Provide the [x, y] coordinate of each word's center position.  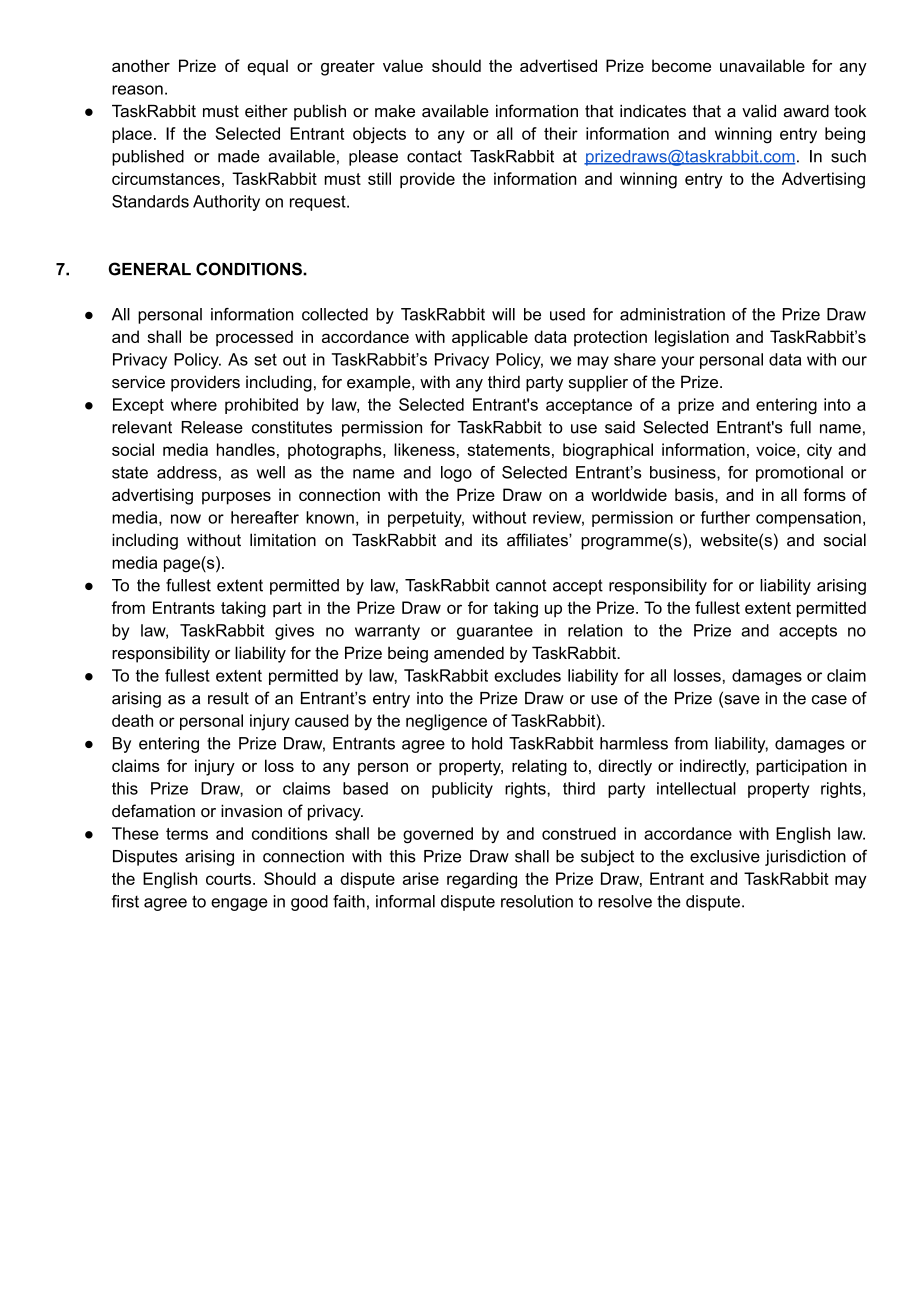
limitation [283, 540]
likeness [424, 449]
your [677, 362]
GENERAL [150, 269]
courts [230, 879]
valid [759, 111]
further [725, 517]
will [503, 314]
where [194, 404]
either [266, 111]
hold [487, 743]
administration [672, 314]
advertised [558, 65]
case [829, 700]
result [228, 698]
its [490, 540]
